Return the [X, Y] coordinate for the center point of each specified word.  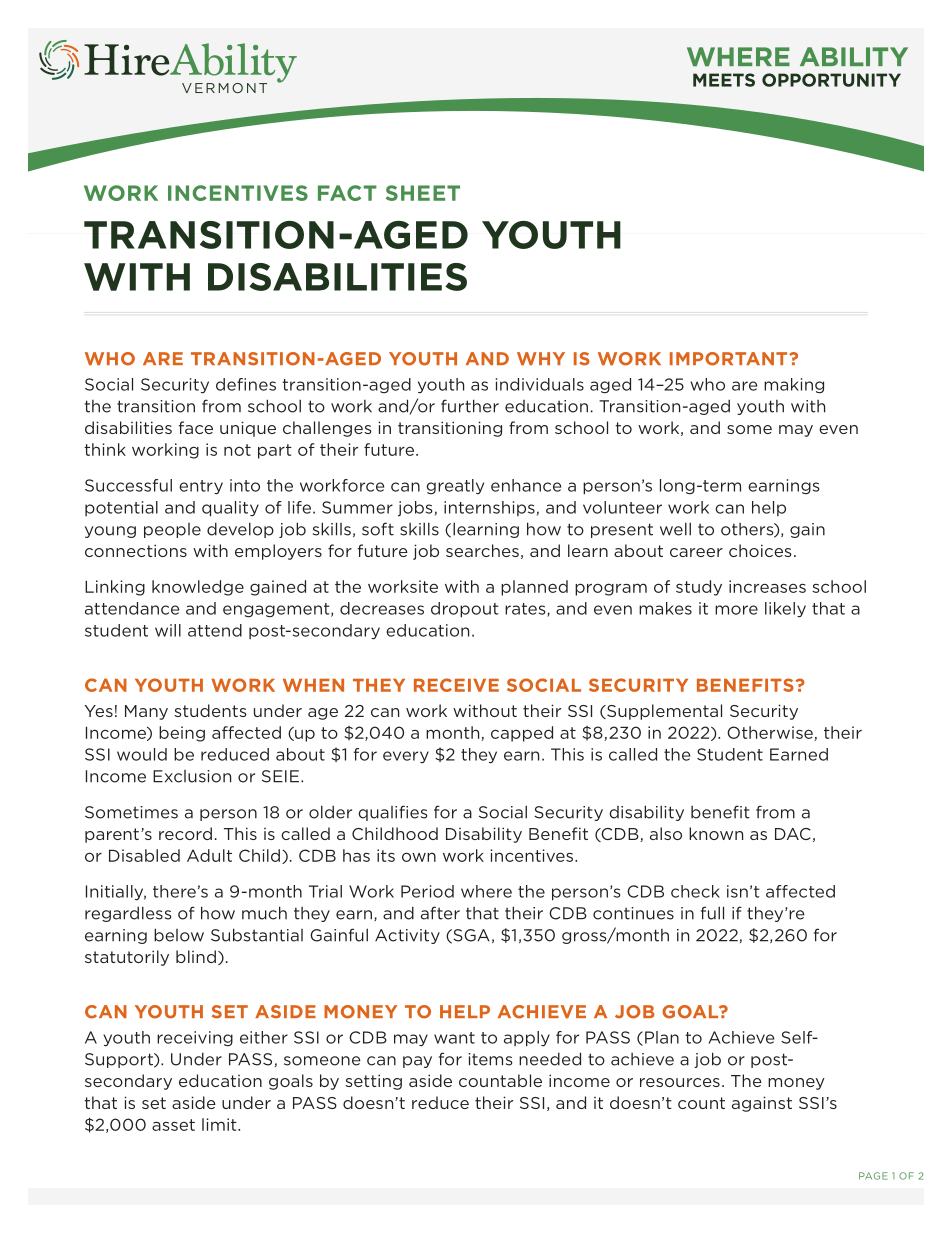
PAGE [873, 1176]
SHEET [423, 193]
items [490, 1059]
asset [173, 1125]
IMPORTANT [730, 359]
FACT [347, 193]
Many [146, 712]
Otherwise [771, 733]
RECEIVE [456, 685]
